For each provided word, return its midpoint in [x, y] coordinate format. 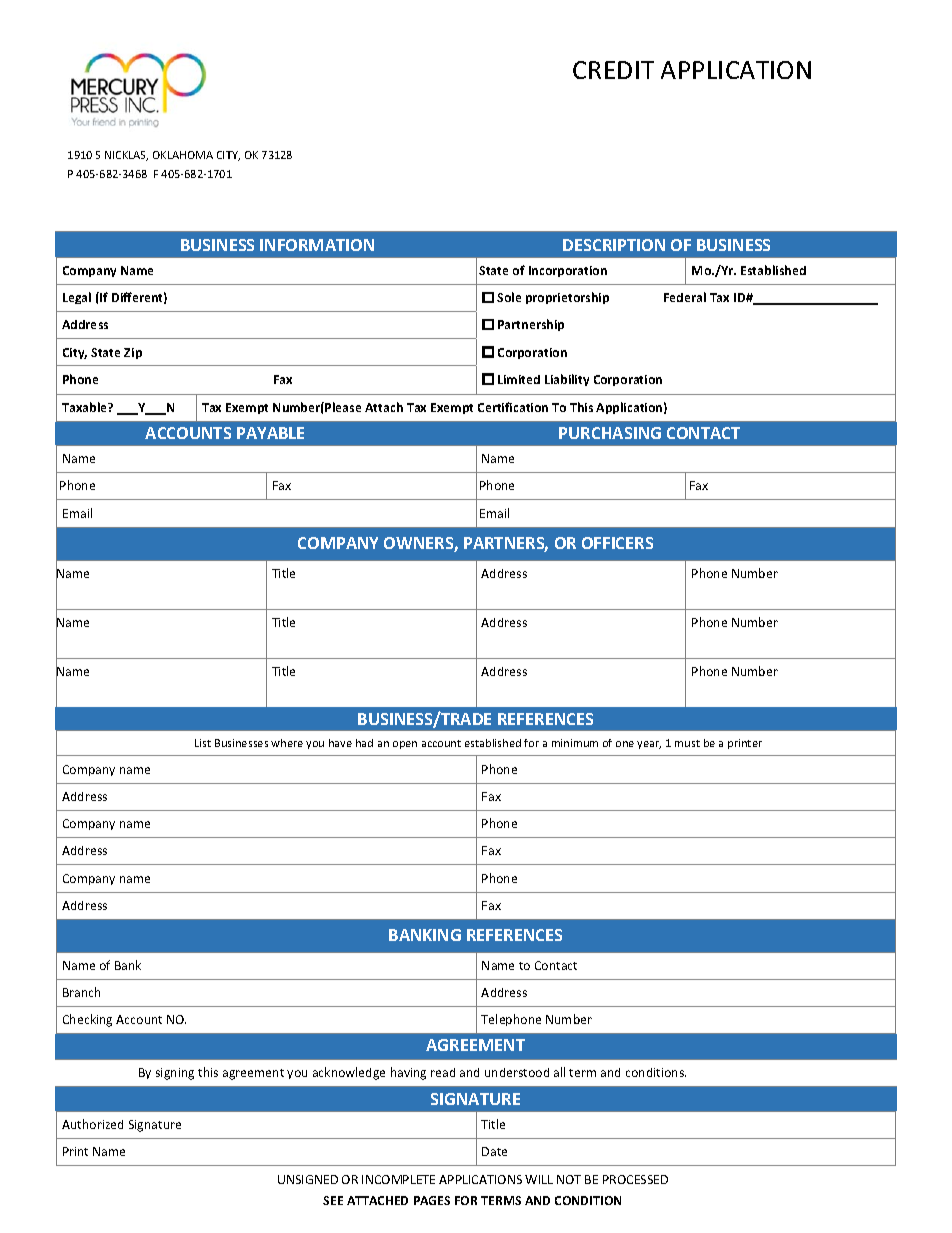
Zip [133, 353]
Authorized [92, 1124]
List [203, 743]
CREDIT [613, 70]
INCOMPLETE [398, 1179]
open [405, 745]
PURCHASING [610, 433]
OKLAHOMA [183, 155]
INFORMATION [317, 245]
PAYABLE [270, 433]
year [649, 745]
